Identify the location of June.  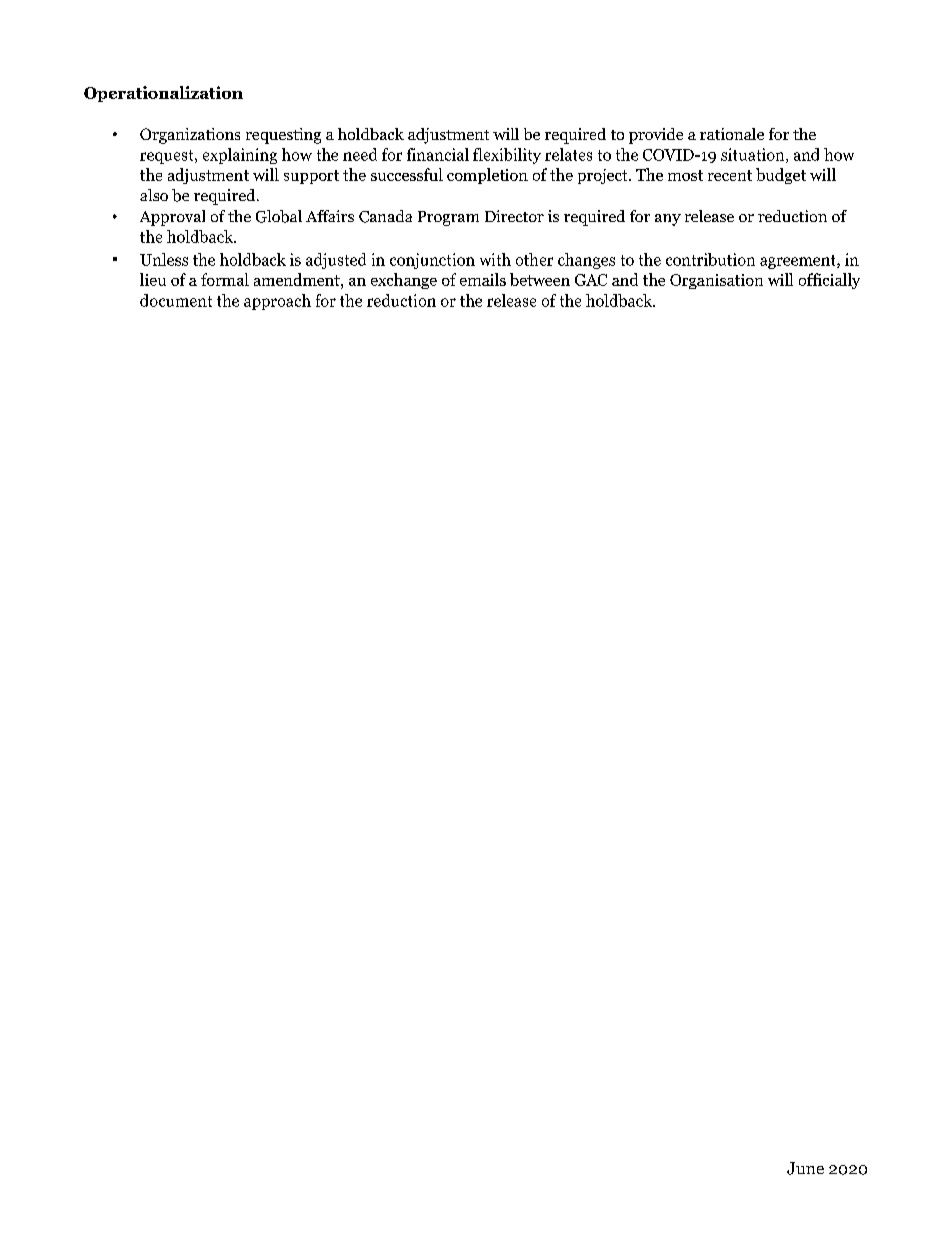
(805, 1168).
